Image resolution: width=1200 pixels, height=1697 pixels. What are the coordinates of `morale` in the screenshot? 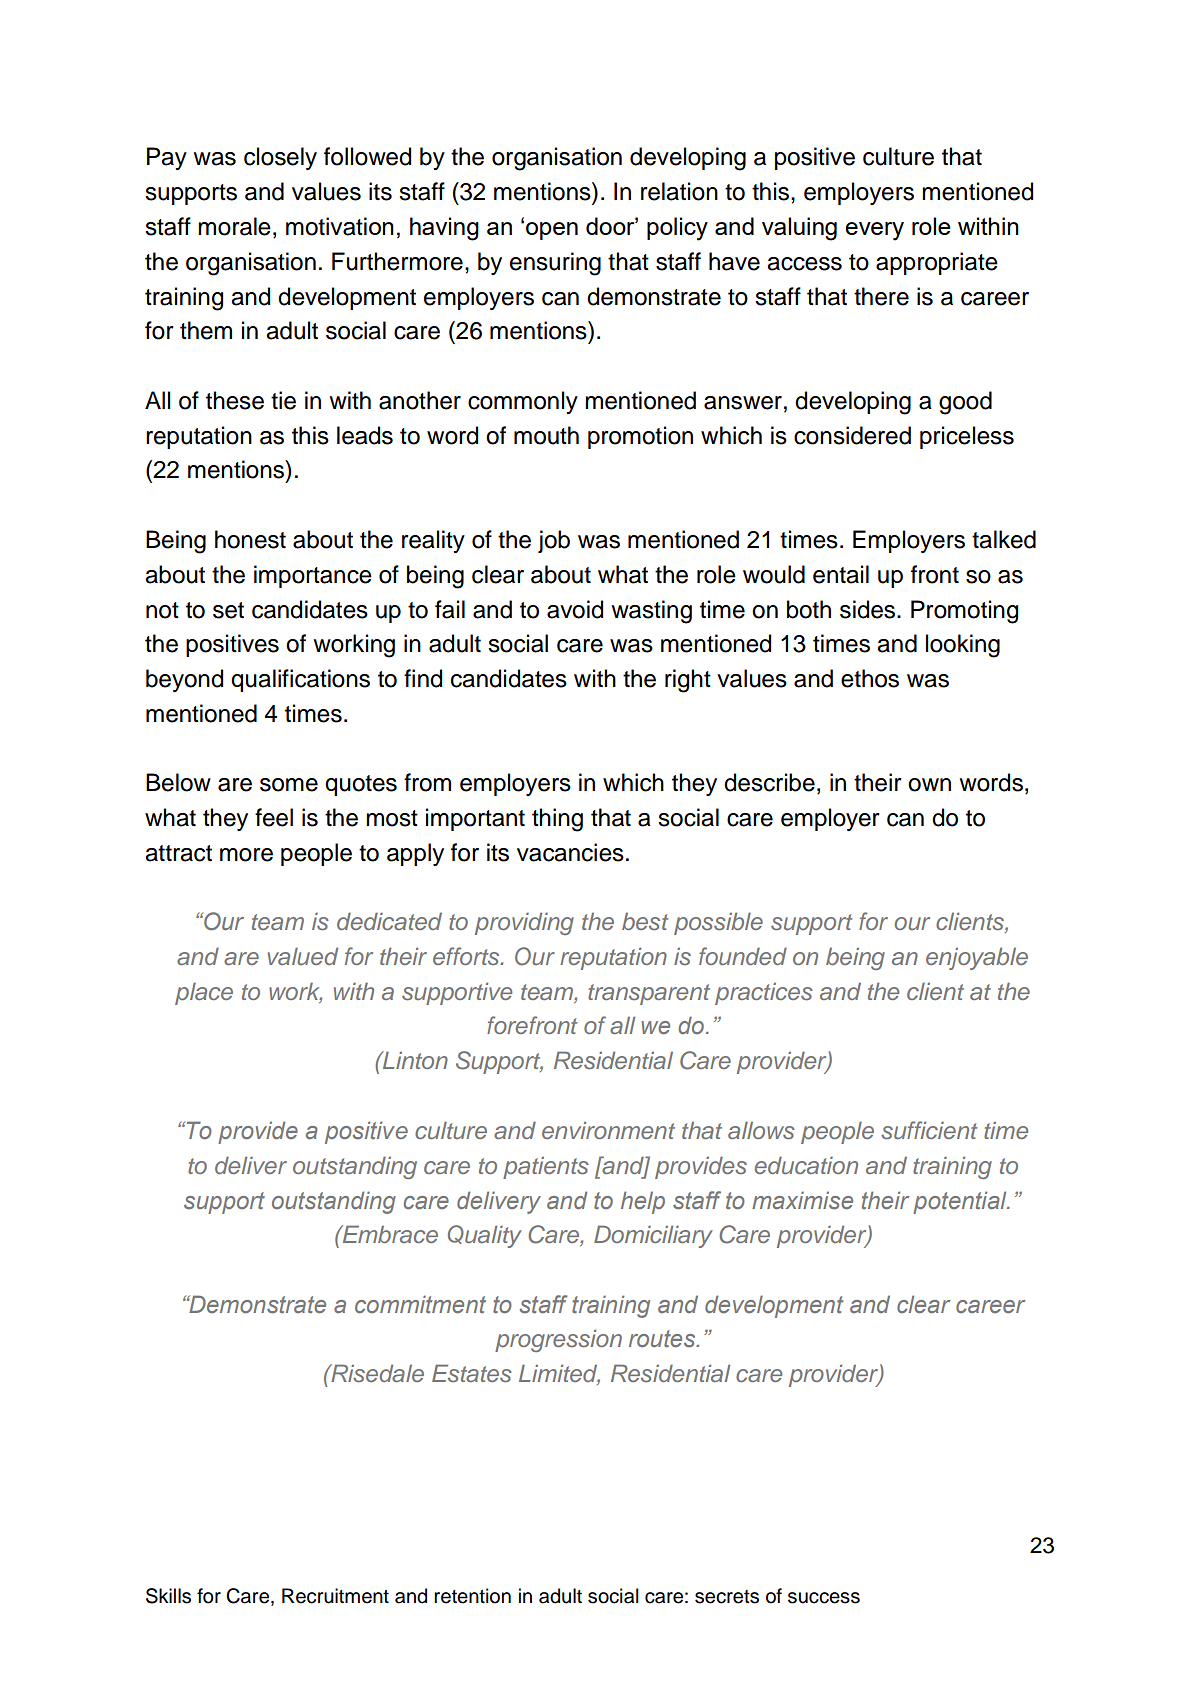 It's located at (234, 226).
